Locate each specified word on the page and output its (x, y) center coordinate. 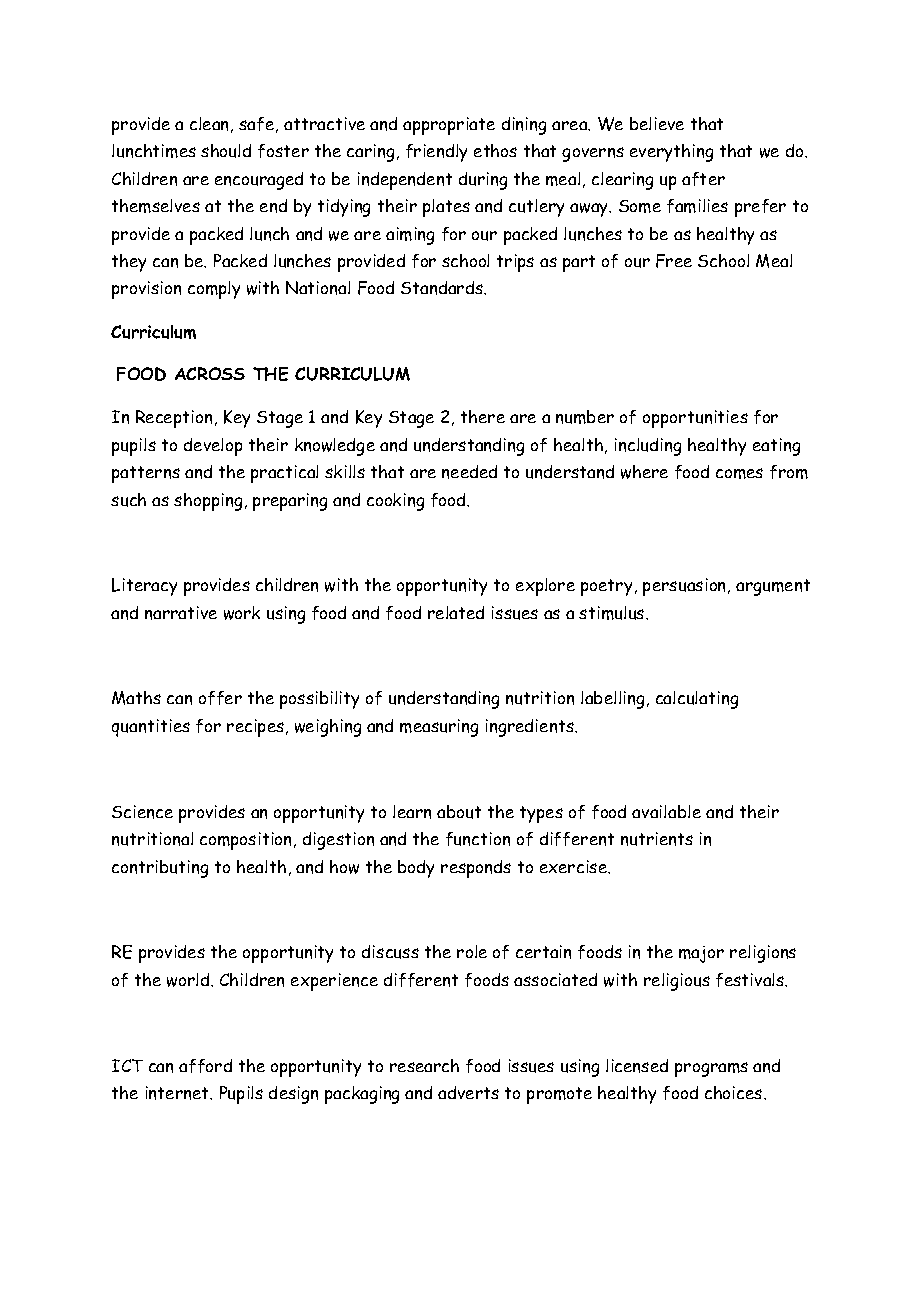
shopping (208, 502)
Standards (443, 288)
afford (205, 1066)
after (703, 179)
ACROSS (210, 373)
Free (674, 261)
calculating (697, 700)
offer (220, 698)
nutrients (657, 839)
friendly (436, 153)
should (226, 151)
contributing (160, 869)
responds (476, 869)
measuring (439, 728)
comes (739, 473)
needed (469, 472)
